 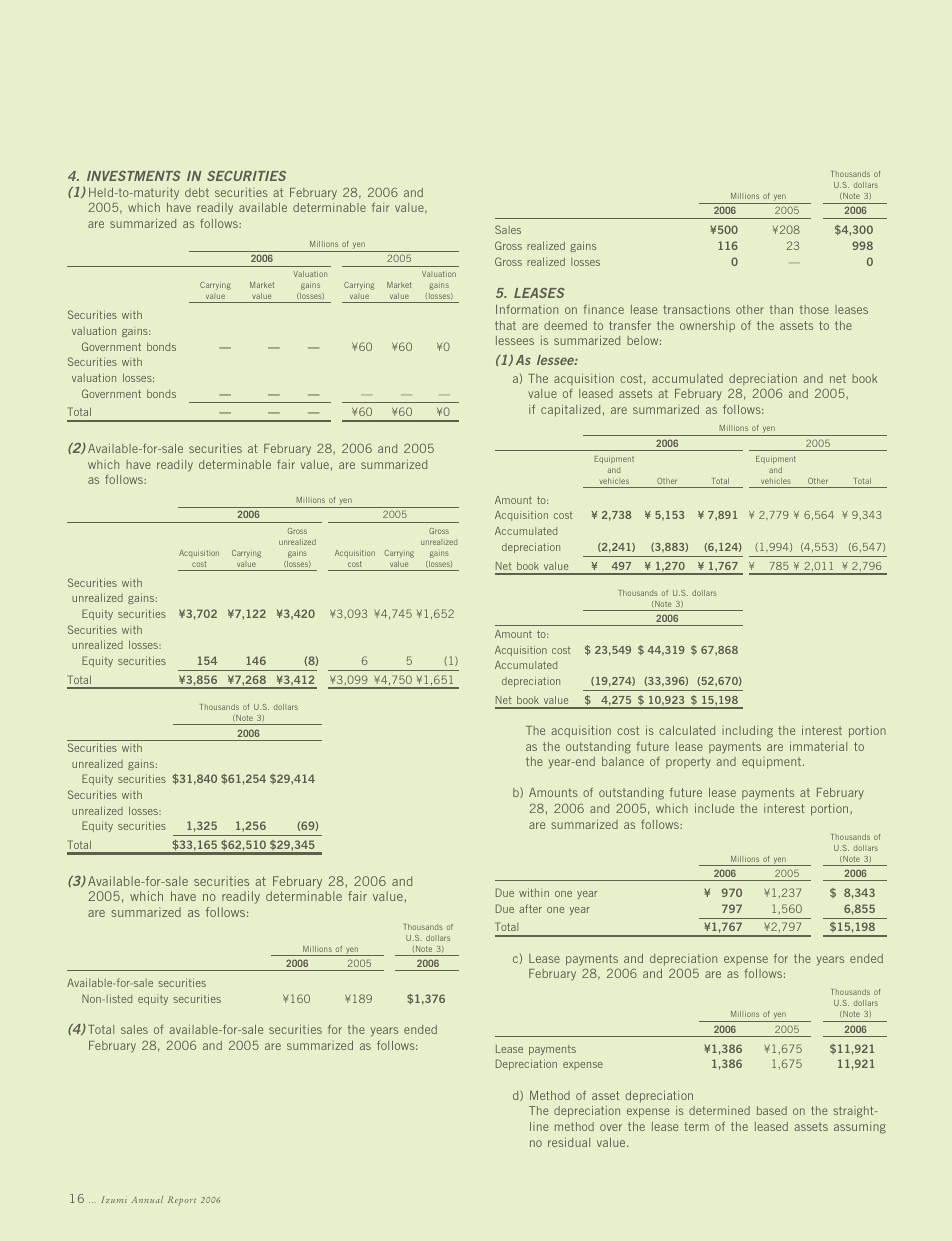 What do you see at coordinates (623, 761) in the screenshot?
I see `balance` at bounding box center [623, 761].
